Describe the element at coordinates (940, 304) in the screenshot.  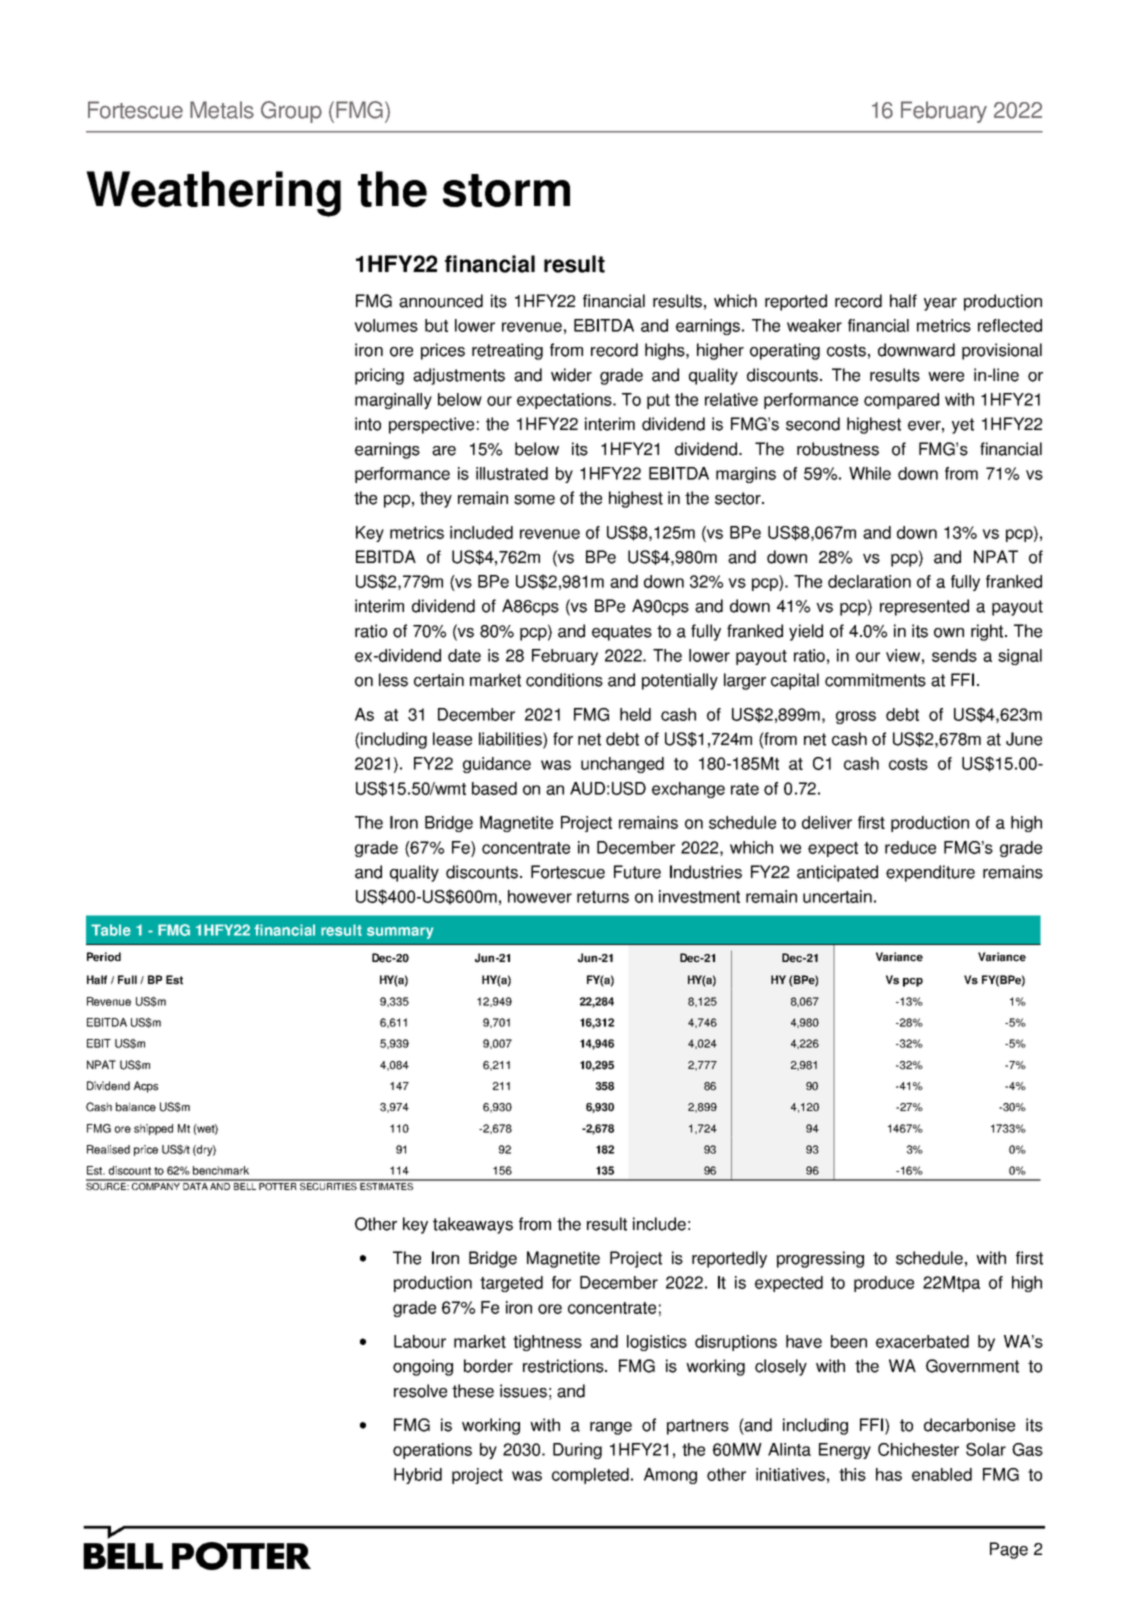
I see `year` at that location.
